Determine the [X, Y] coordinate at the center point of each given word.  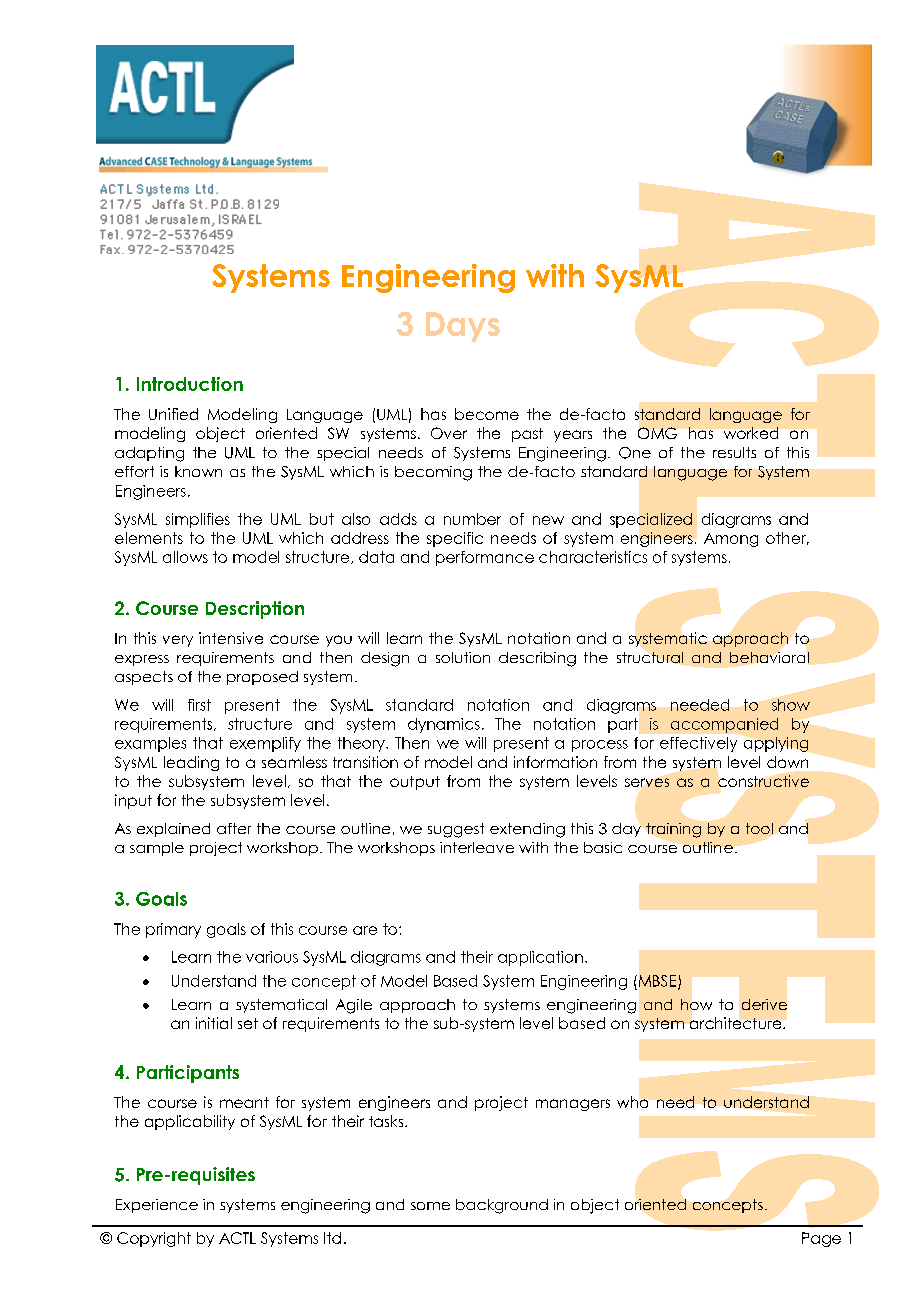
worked [751, 433]
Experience [157, 1206]
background [502, 1206]
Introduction [190, 384]
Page [821, 1239]
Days [463, 327]
